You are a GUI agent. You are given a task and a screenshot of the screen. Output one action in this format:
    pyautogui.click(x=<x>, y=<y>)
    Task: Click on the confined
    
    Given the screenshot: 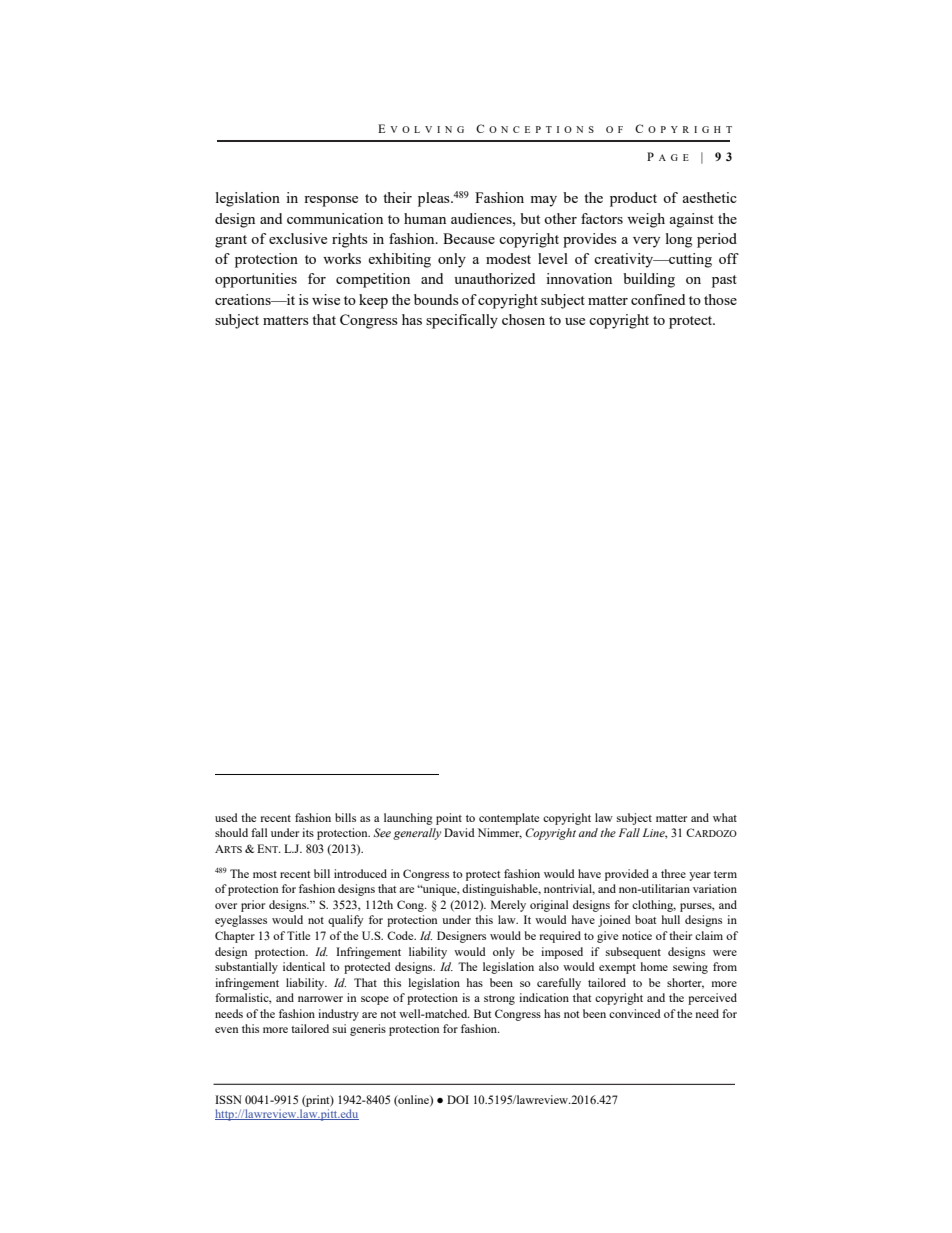 What is the action you would take?
    pyautogui.click(x=658, y=299)
